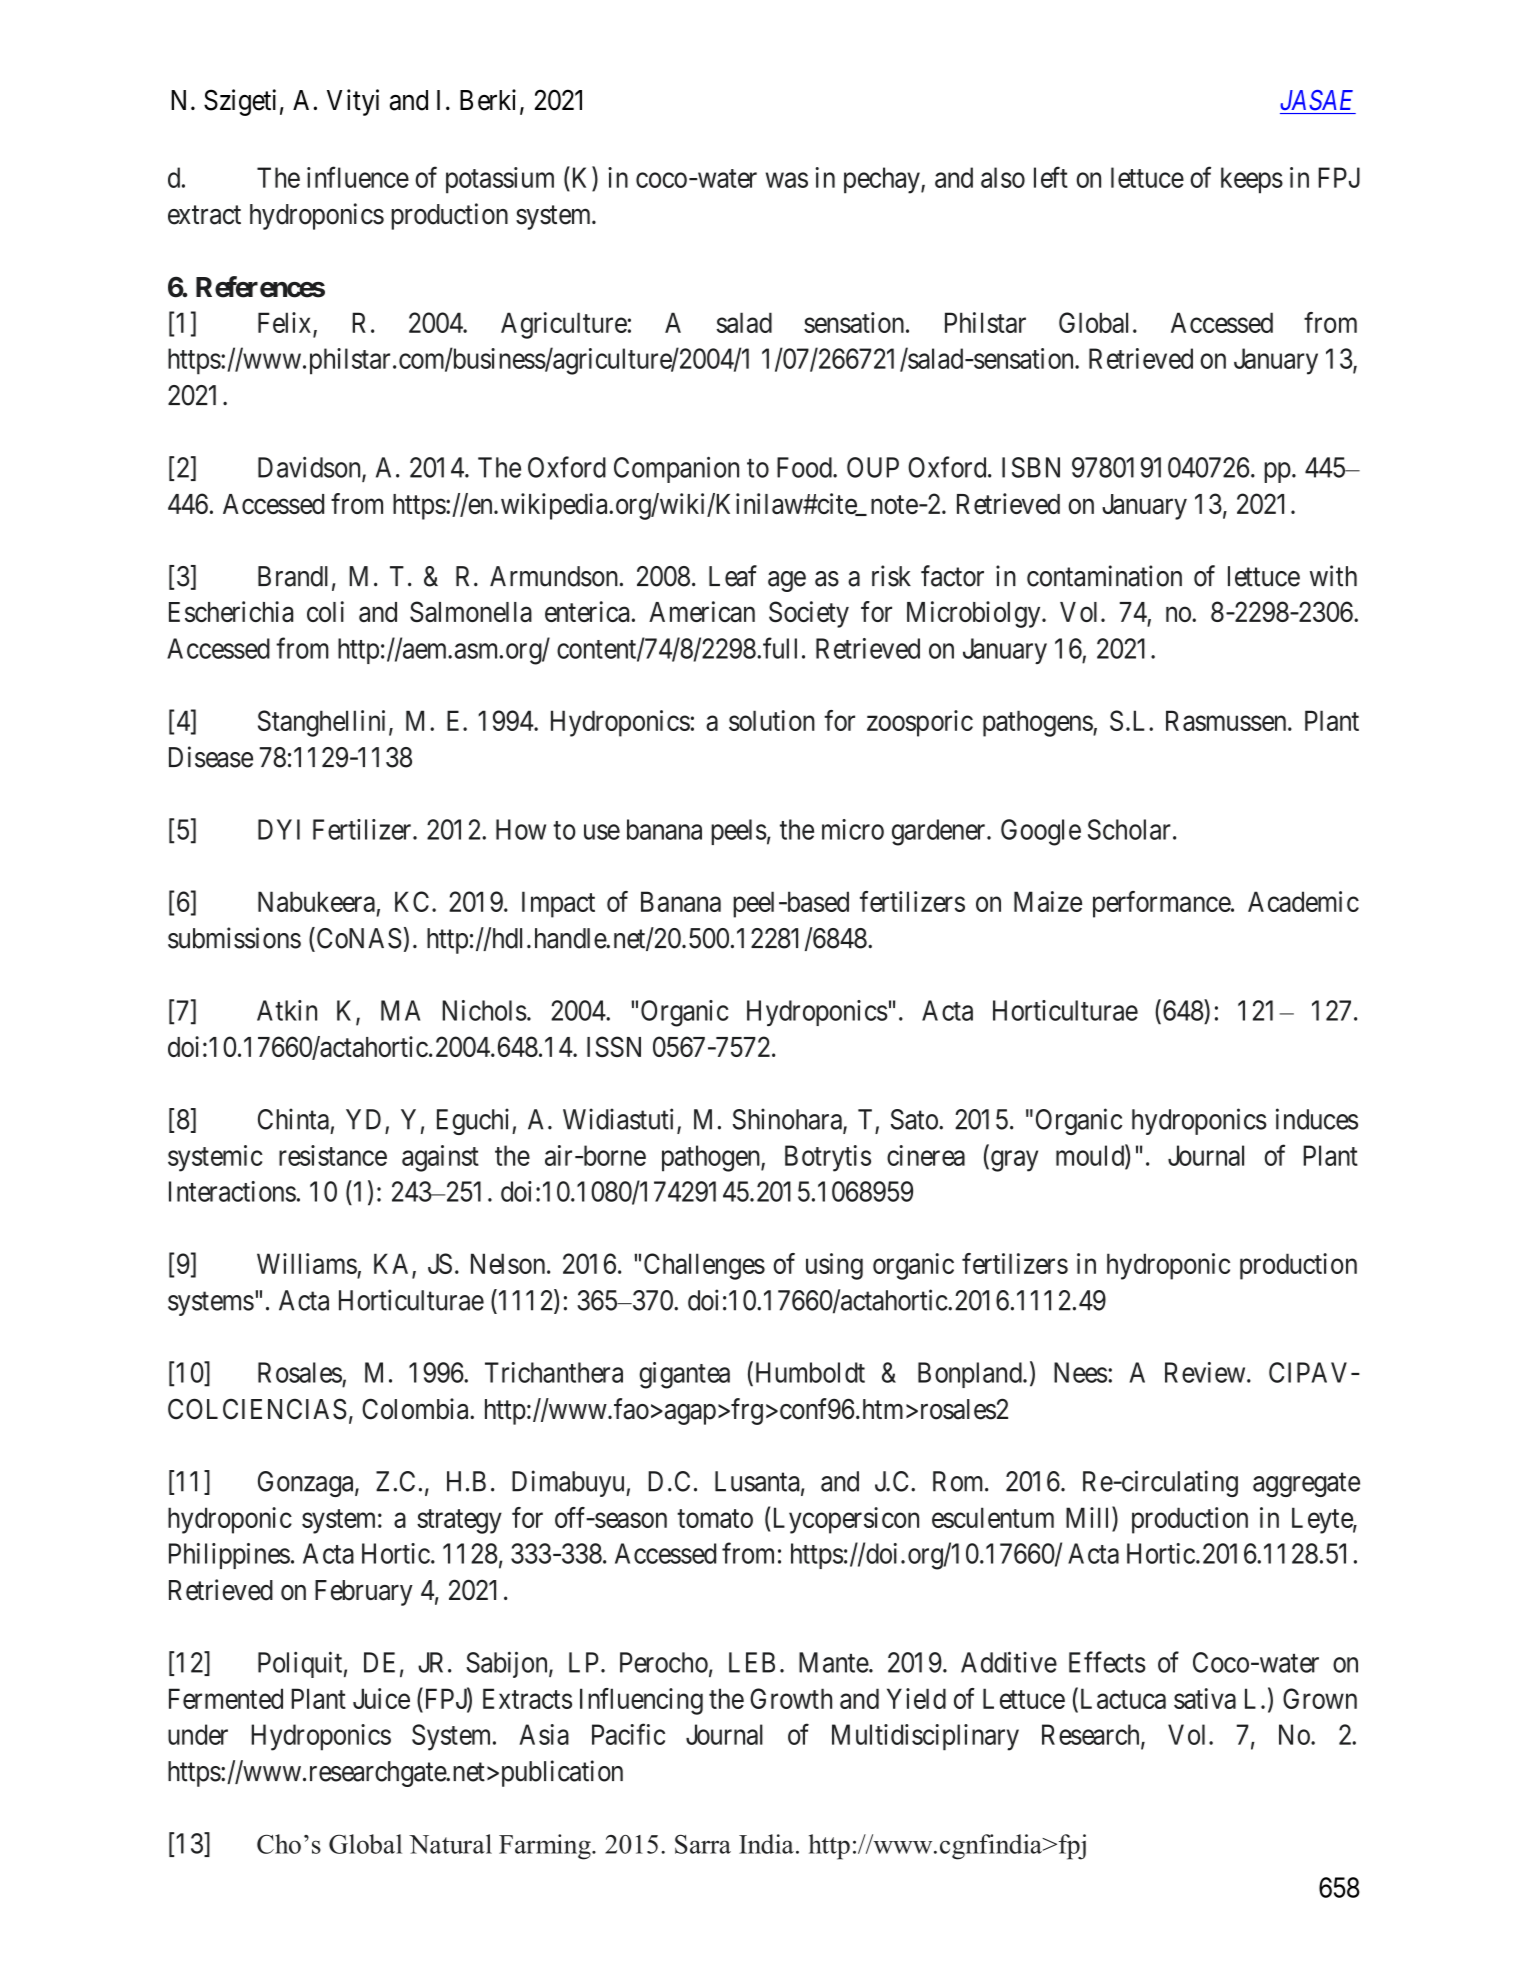 This screenshot has height=1971, width=1523. I want to click on keeps, so click(1252, 180).
